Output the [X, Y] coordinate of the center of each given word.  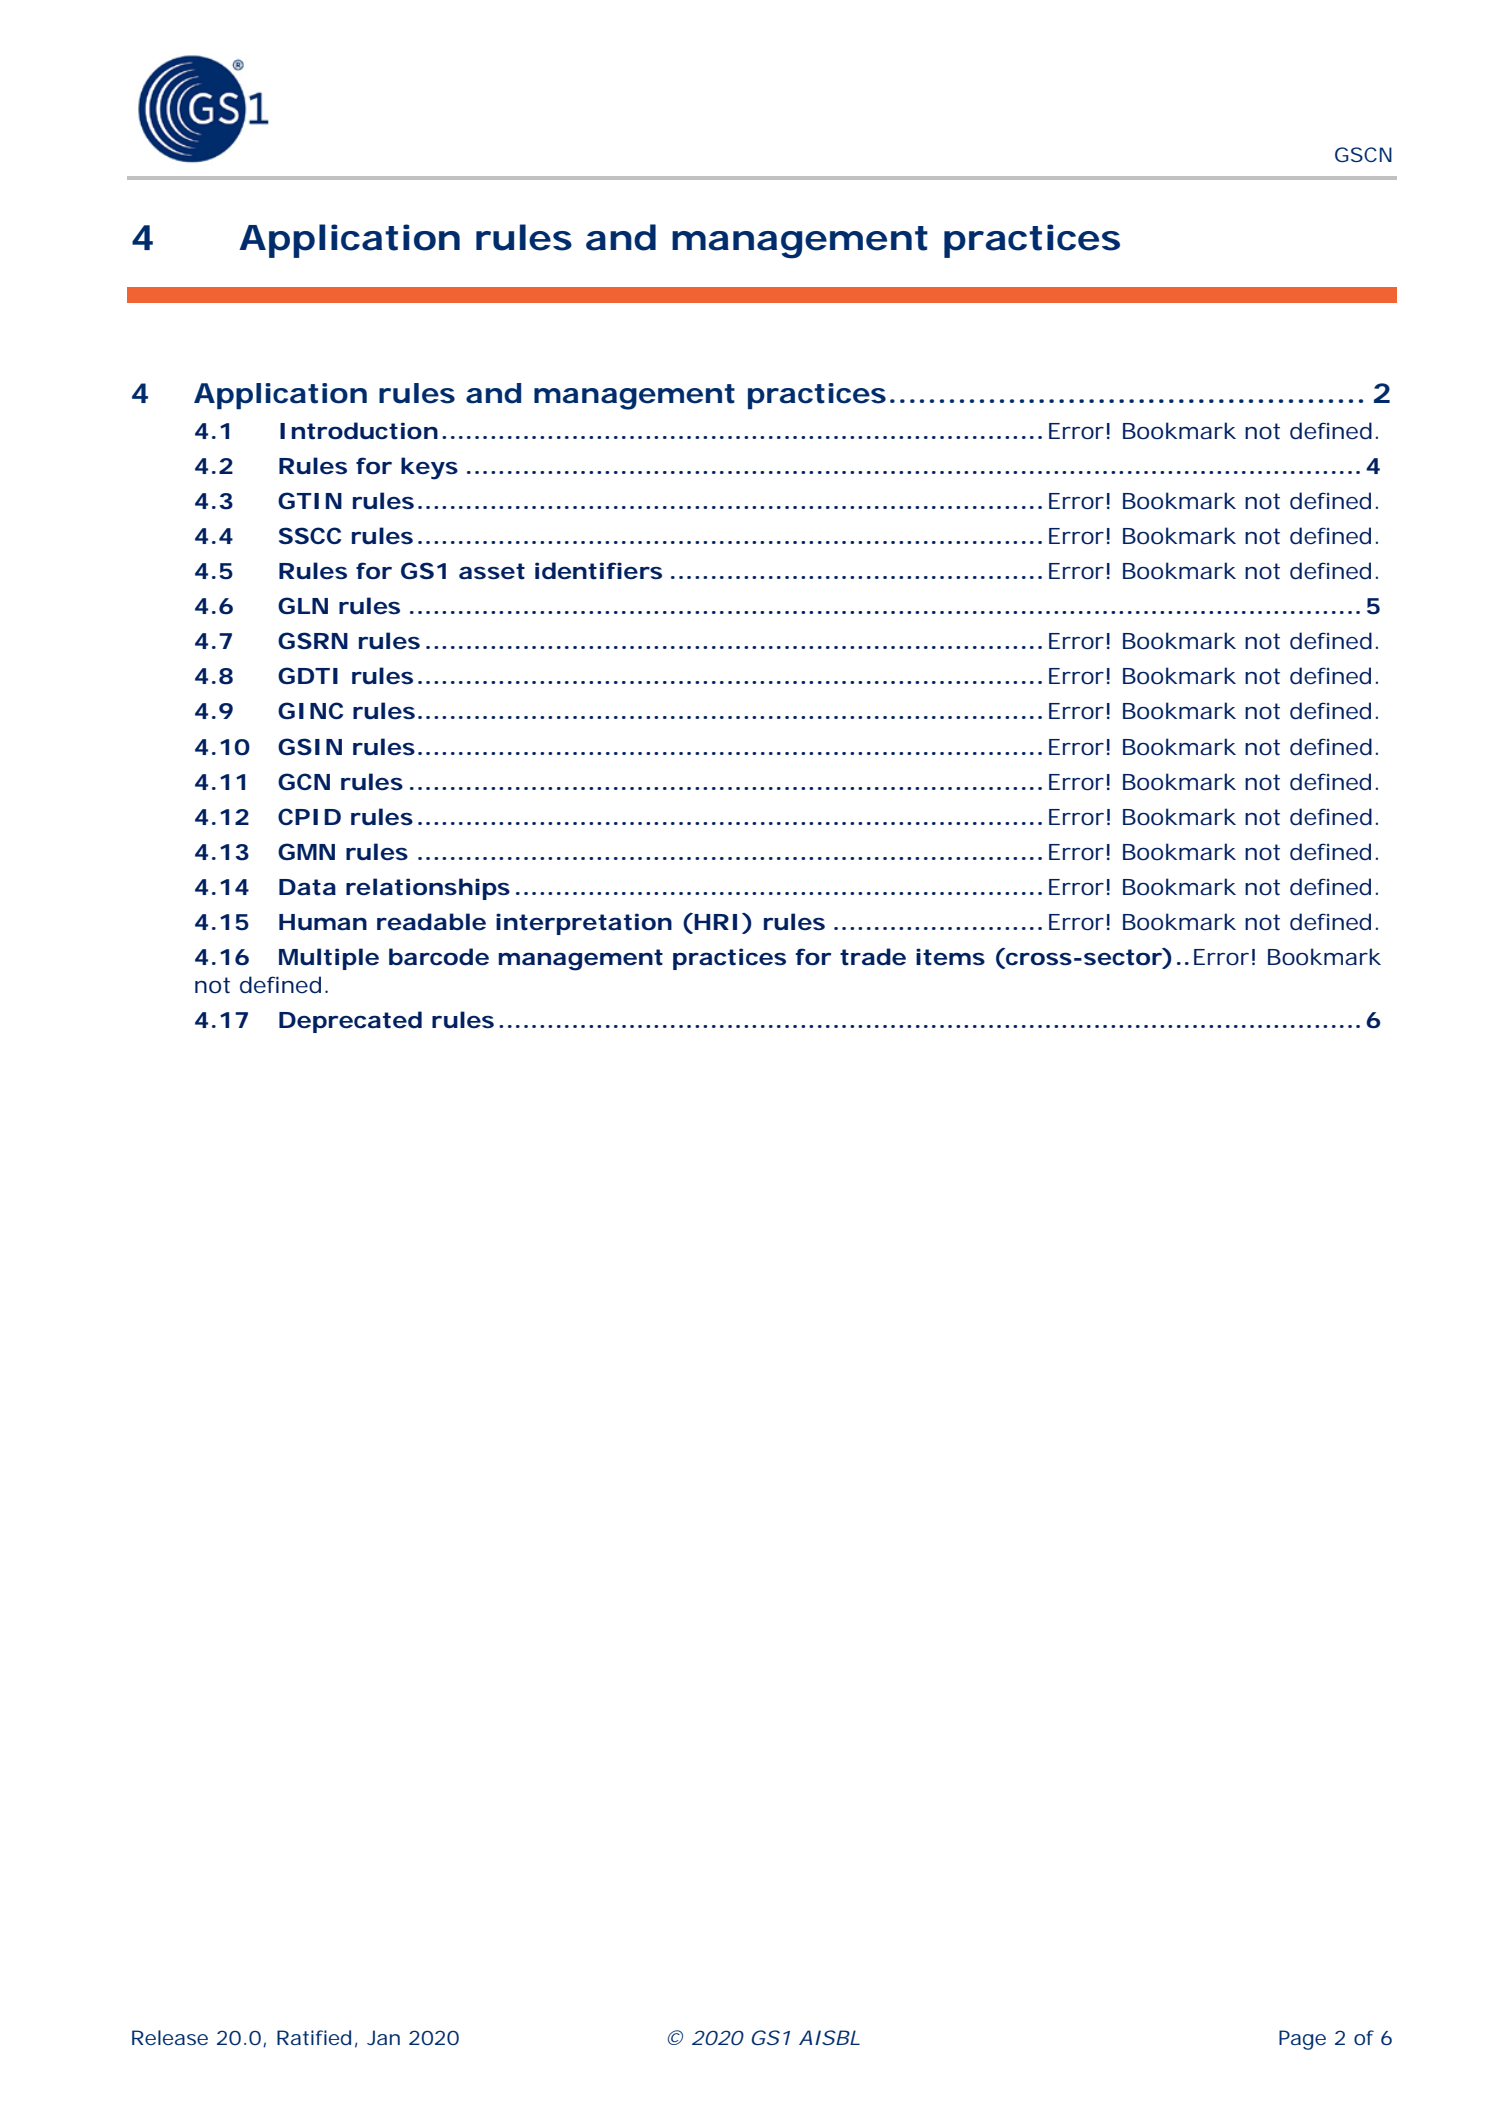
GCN [304, 781]
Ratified [317, 2038]
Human [323, 922]
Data [307, 887]
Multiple [329, 959]
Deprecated [350, 1022]
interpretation [584, 924]
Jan [383, 2037]
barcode [439, 957]
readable [431, 922]
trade [873, 957]
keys [429, 468]
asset [492, 571]
